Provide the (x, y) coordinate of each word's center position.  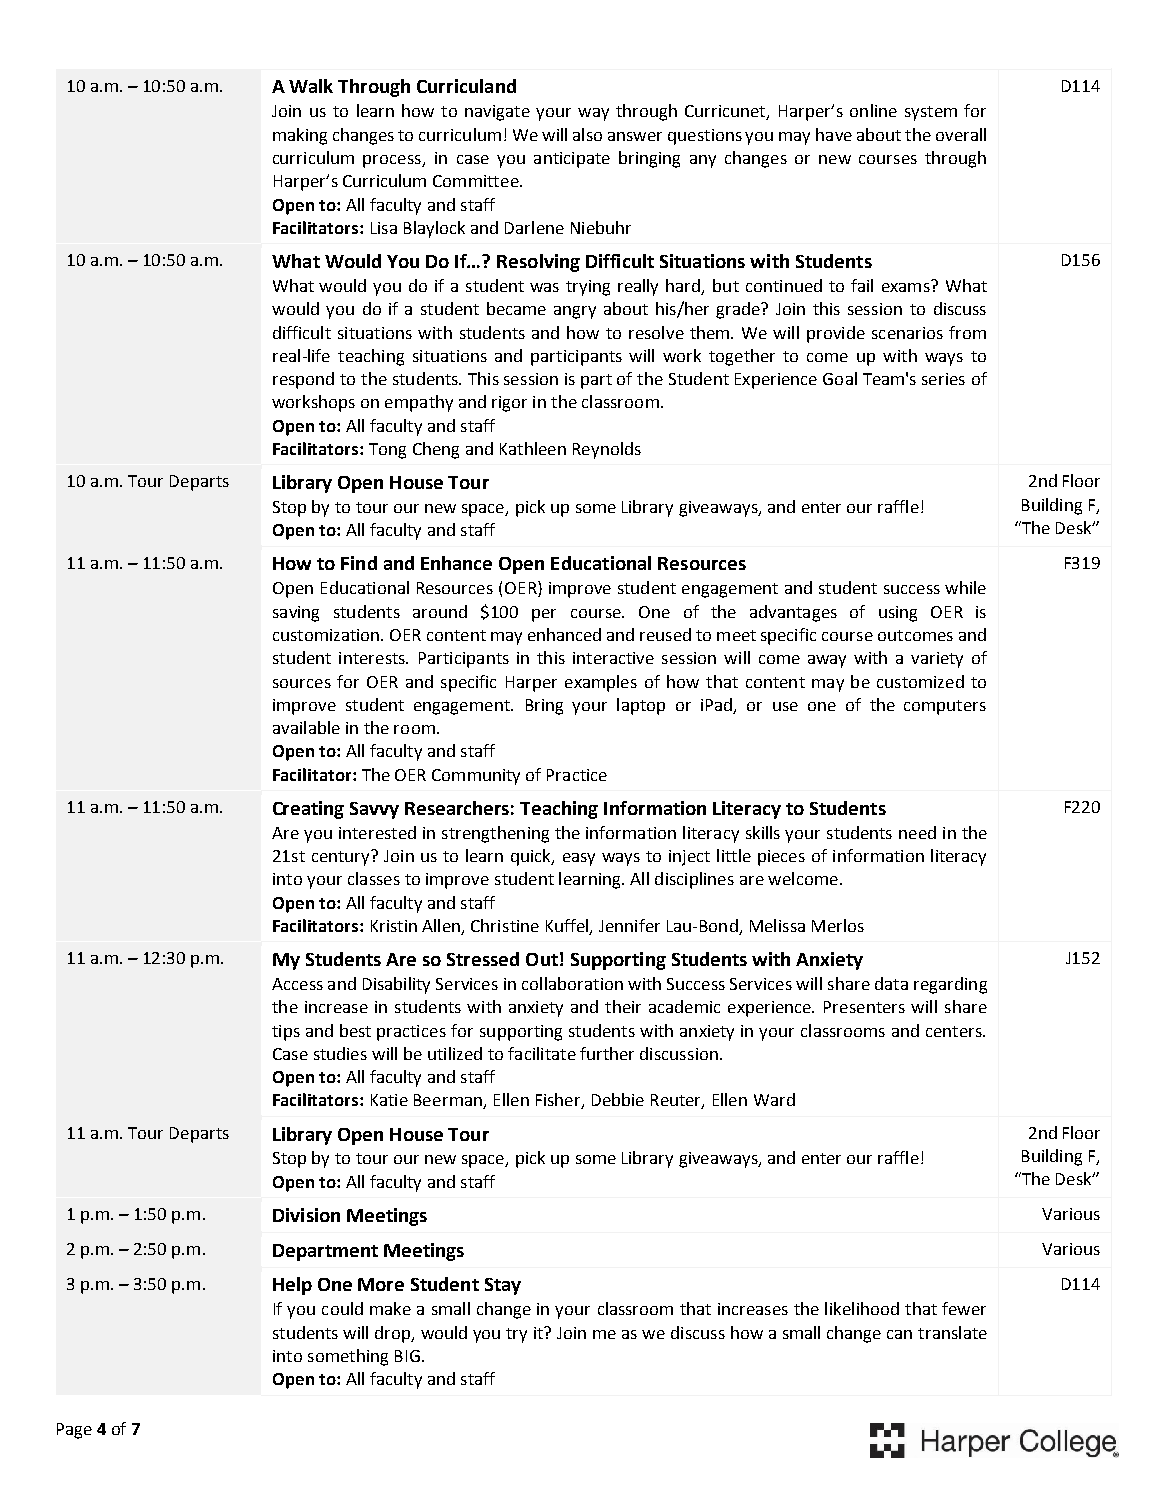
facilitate (542, 1053)
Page (74, 1431)
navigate (497, 113)
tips (286, 1033)
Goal (840, 378)
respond (303, 380)
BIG (407, 1356)
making (300, 136)
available (306, 727)
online (873, 110)
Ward (774, 1099)
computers (945, 707)
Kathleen (533, 448)
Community (476, 777)
